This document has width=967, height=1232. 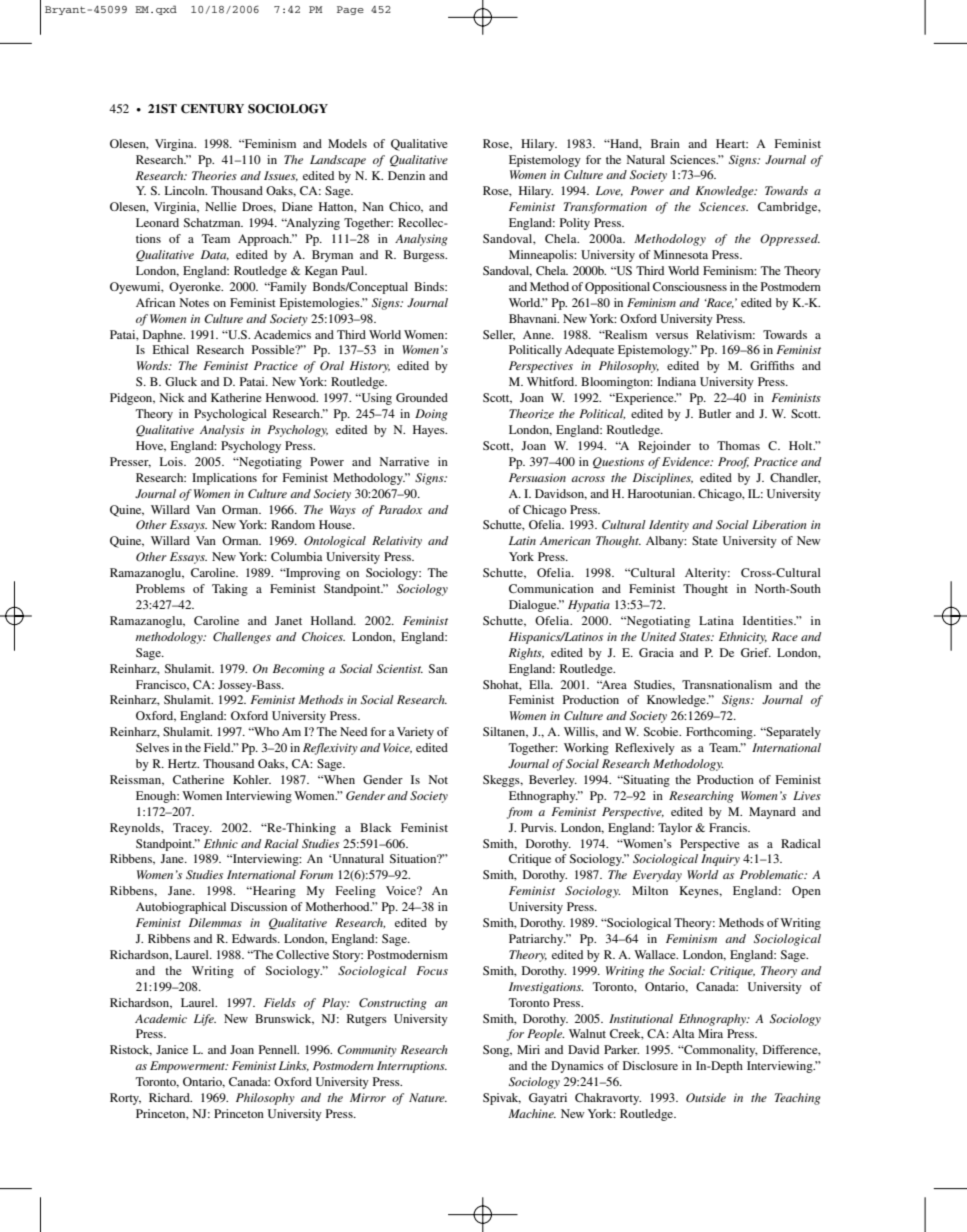 I want to click on Outside, so click(x=706, y=1098).
